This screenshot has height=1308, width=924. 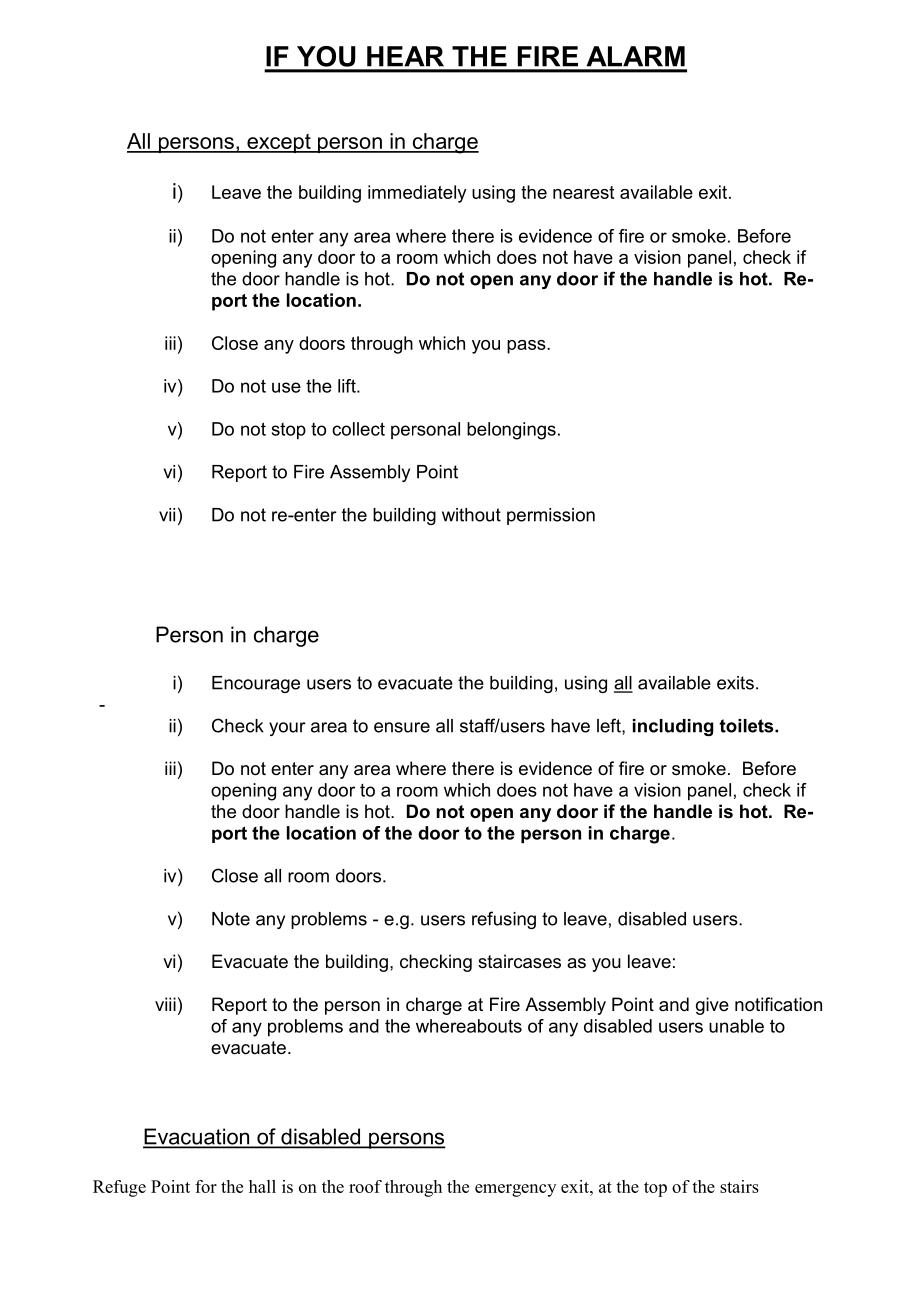 What do you see at coordinates (279, 143) in the screenshot?
I see `except` at bounding box center [279, 143].
